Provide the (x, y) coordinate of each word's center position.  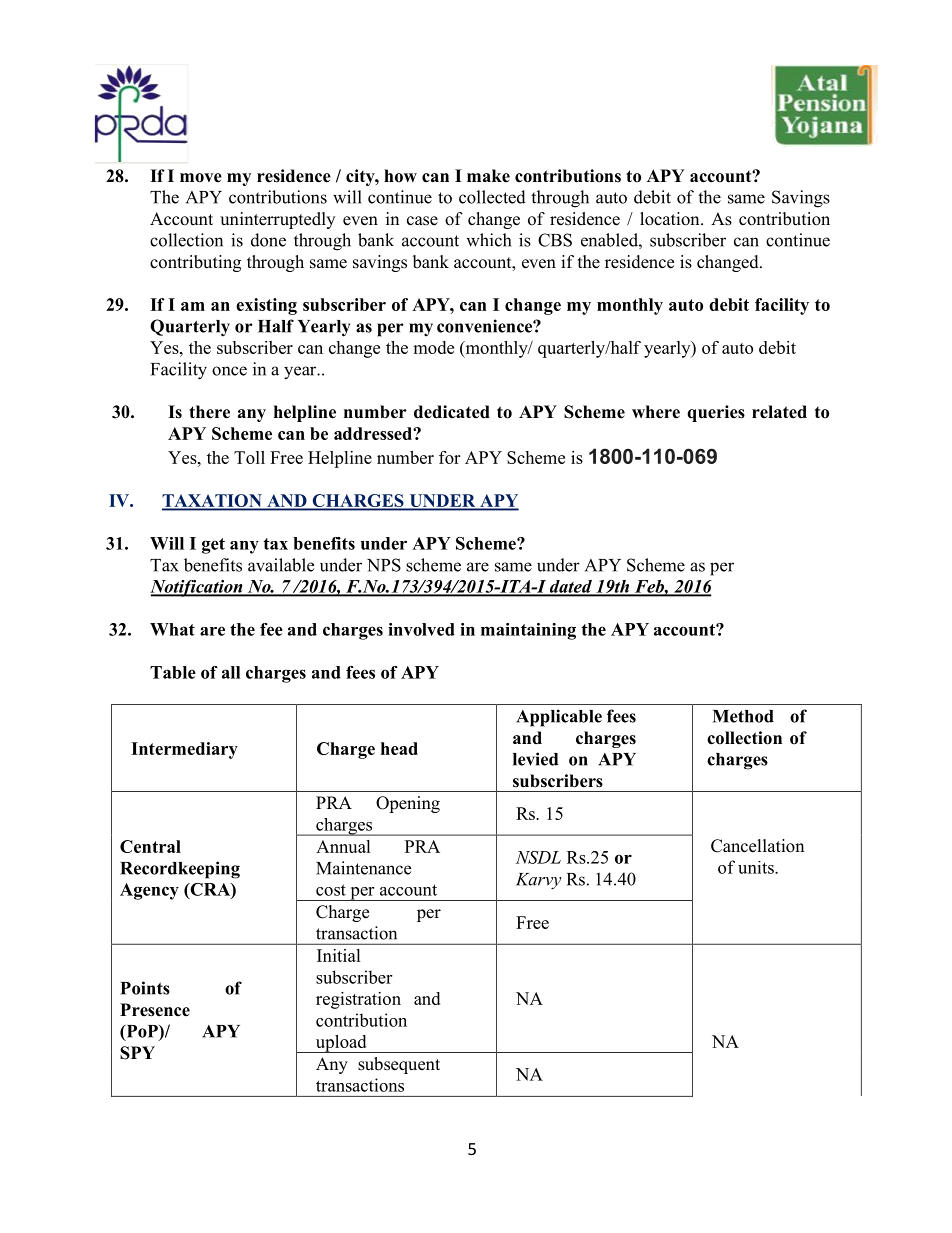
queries (716, 413)
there (209, 412)
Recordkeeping (180, 870)
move (201, 178)
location (671, 219)
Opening (408, 804)
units (757, 867)
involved (421, 629)
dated (571, 587)
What (172, 629)
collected (492, 197)
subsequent (399, 1065)
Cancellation (757, 846)
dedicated (452, 412)
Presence (155, 1010)
